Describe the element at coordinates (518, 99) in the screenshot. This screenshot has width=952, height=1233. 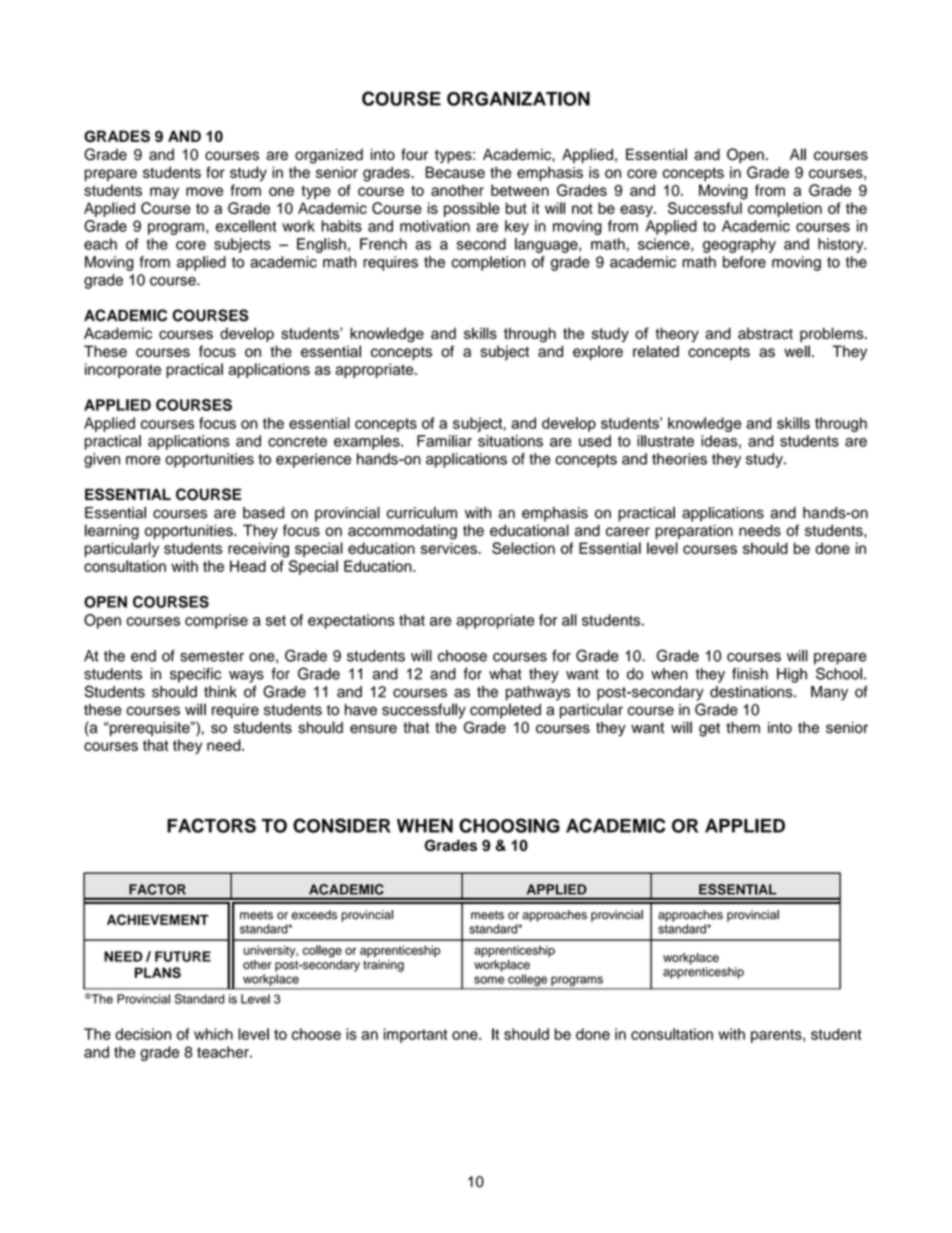
I see `ORGANIZATION` at that location.
